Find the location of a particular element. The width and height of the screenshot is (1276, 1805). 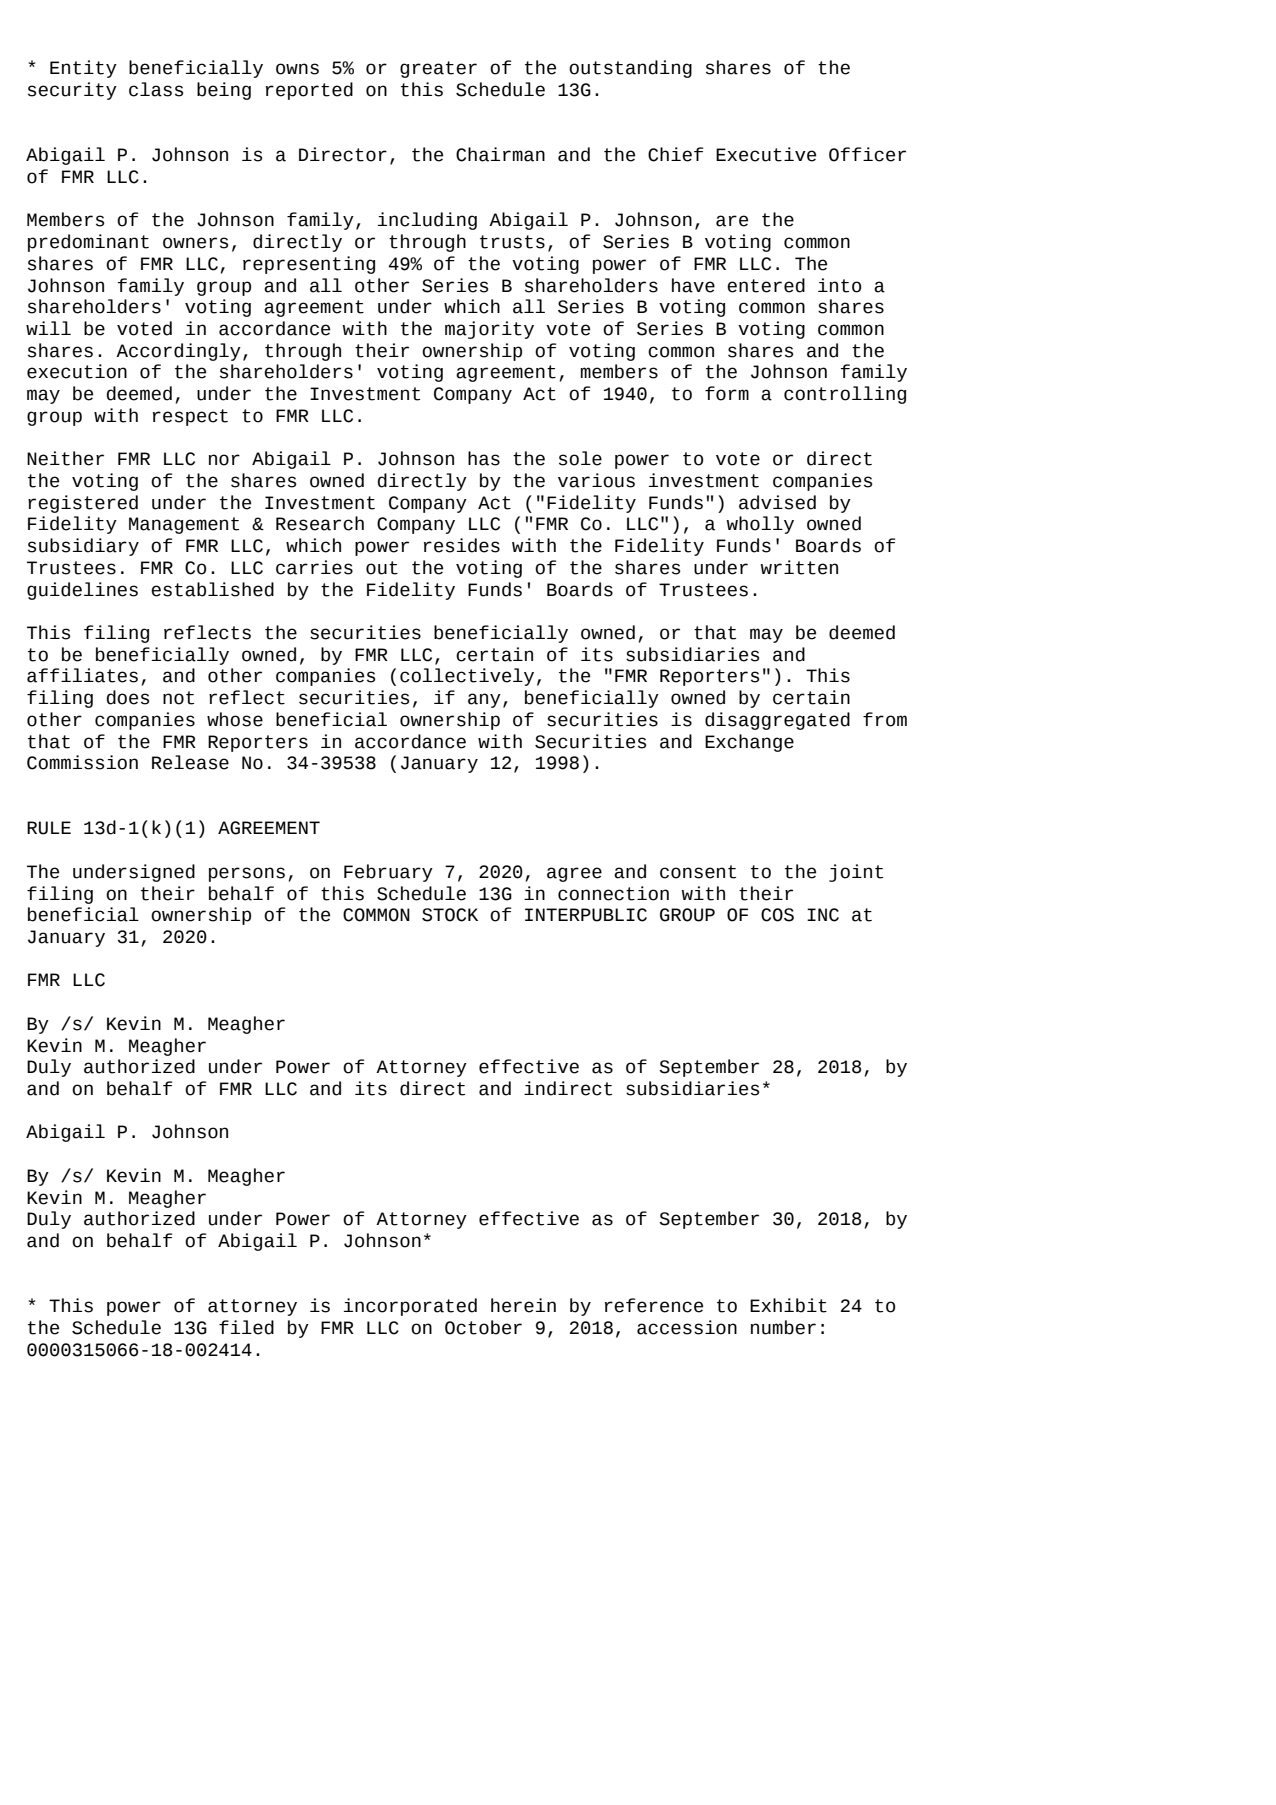

Executive is located at coordinates (766, 154).
